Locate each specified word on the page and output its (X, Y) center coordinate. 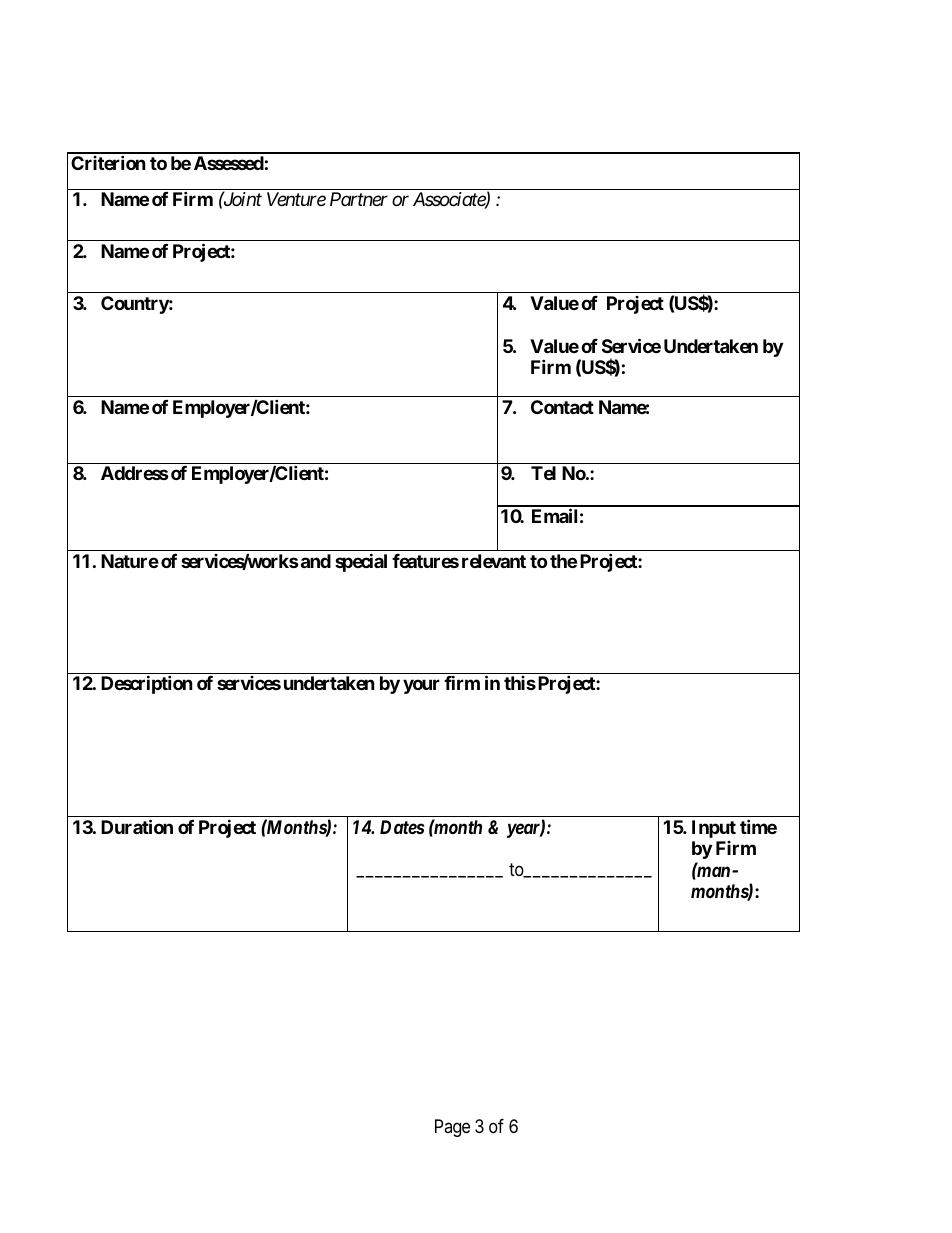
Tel (543, 473)
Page (452, 1128)
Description (147, 685)
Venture (296, 199)
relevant (494, 561)
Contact (562, 407)
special (361, 562)
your (421, 687)
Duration (137, 826)
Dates (402, 827)
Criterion (108, 162)
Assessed (229, 163)
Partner (359, 199)
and (314, 561)
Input (714, 829)
